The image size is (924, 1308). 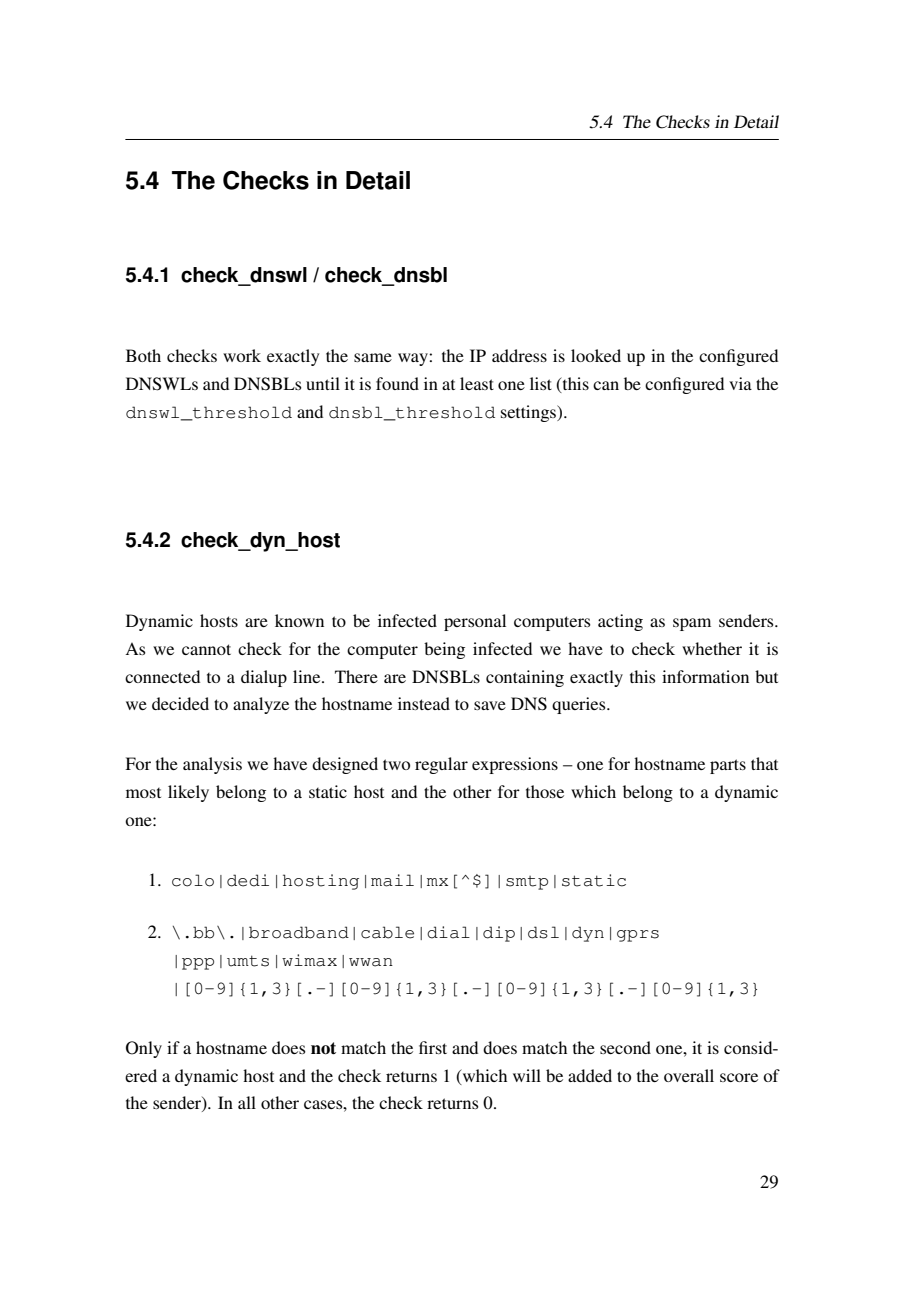 What do you see at coordinates (444, 650) in the image?
I see `being` at bounding box center [444, 650].
